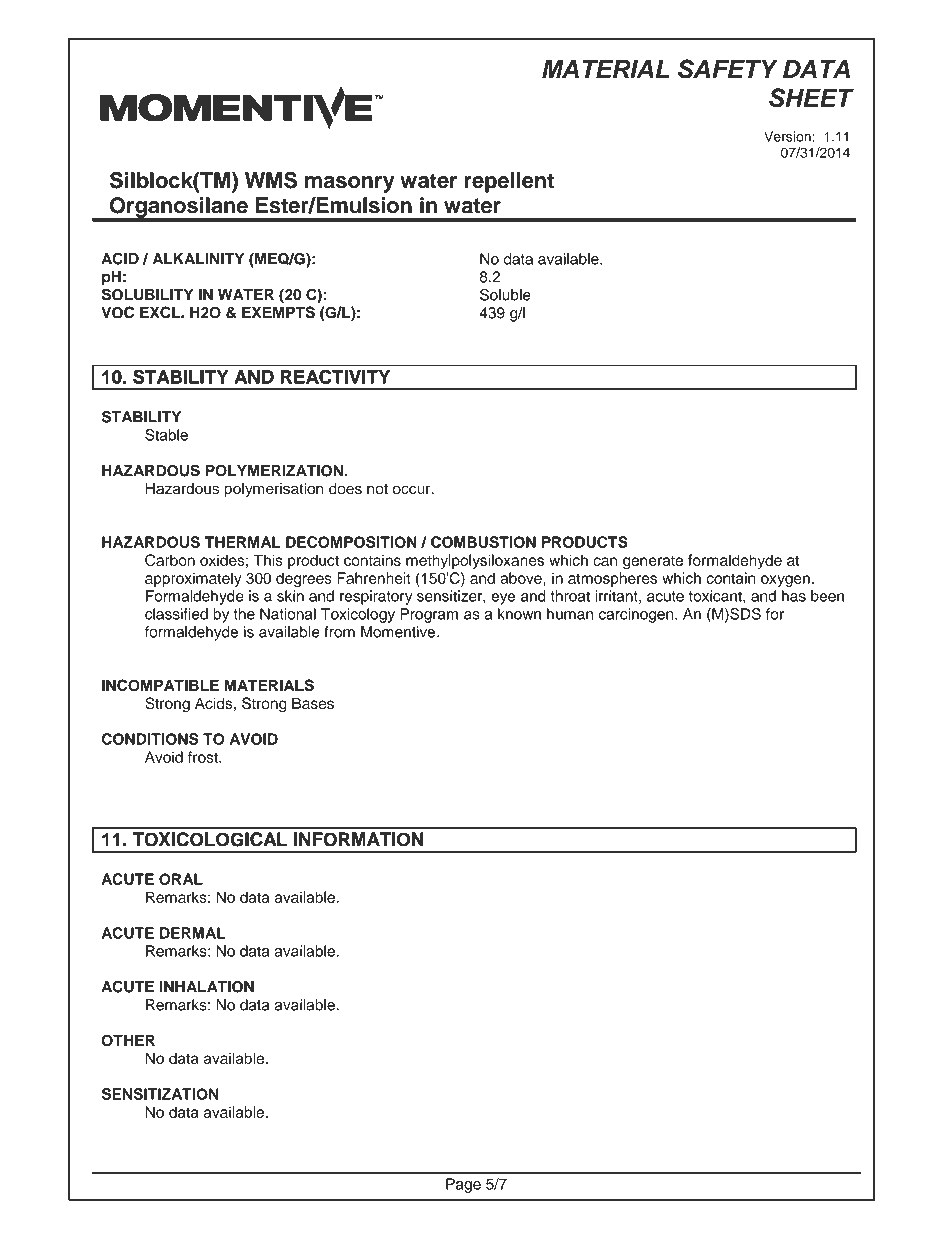 The height and width of the image is (1233, 952). Describe the element at coordinates (653, 563) in the image. I see `generate` at that location.
